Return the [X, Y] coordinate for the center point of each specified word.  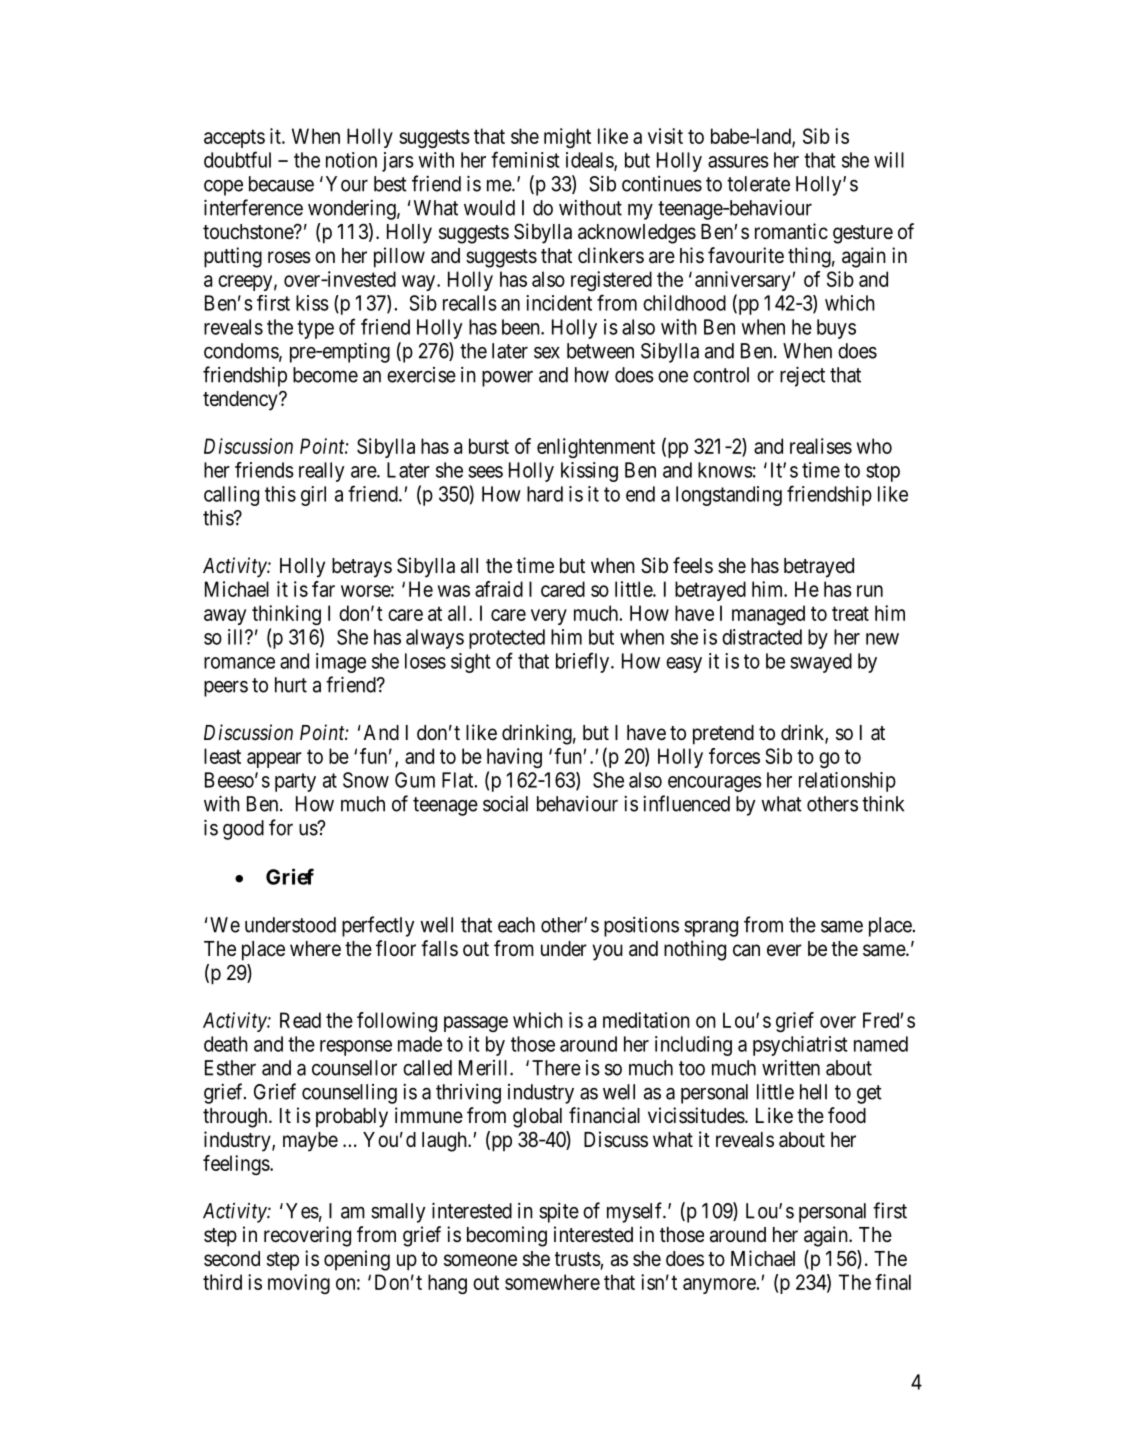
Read [300, 1020]
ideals [590, 161]
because [281, 184]
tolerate [758, 184]
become [325, 375]
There [556, 1068]
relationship [847, 782]
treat [850, 613]
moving [299, 1284]
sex [547, 353]
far [323, 589]
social [505, 803]
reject [802, 376]
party [295, 782]
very [549, 617]
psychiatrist [800, 1046]
